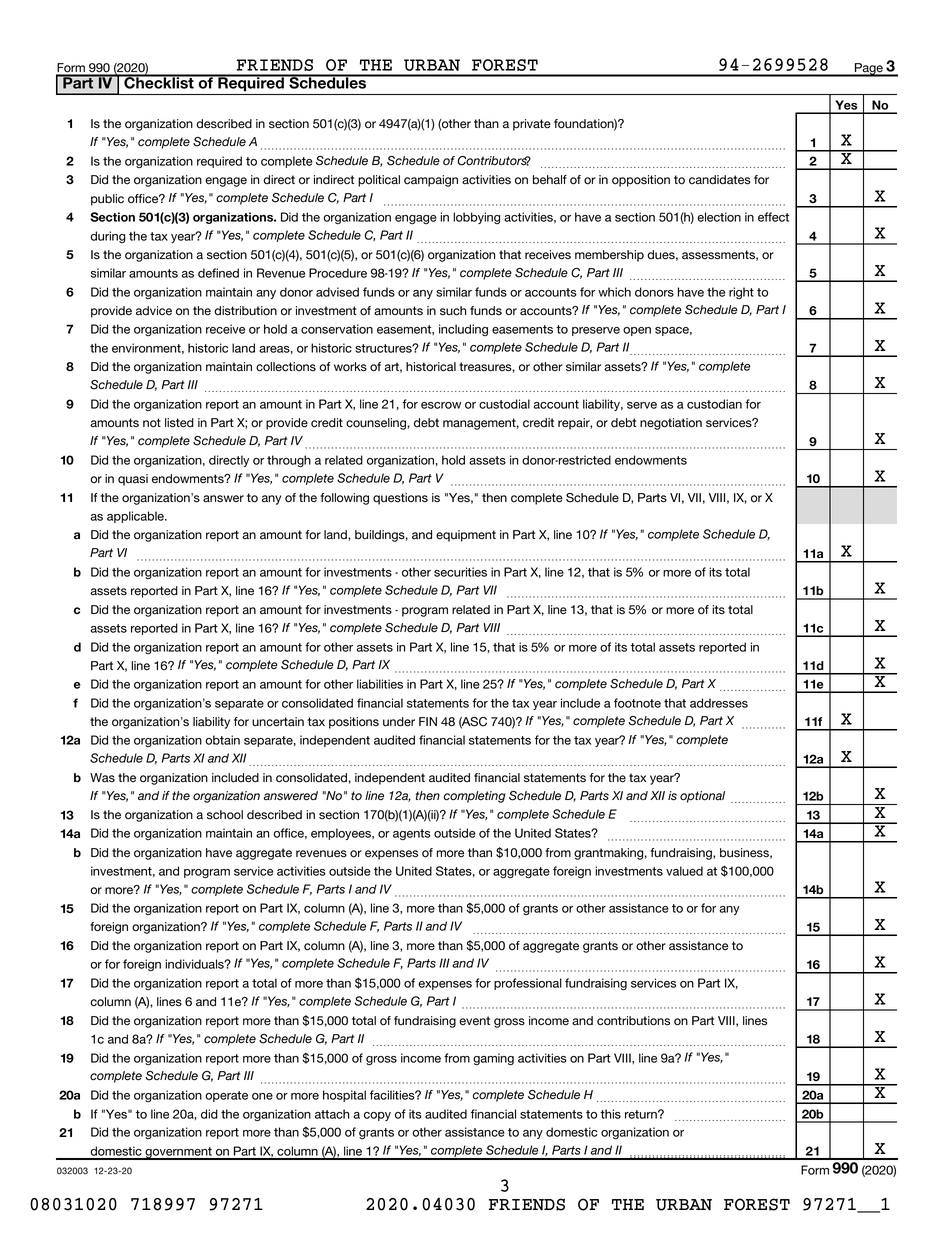 Image resolution: width=952 pixels, height=1233 pixels. What do you see at coordinates (107, 200) in the screenshot?
I see `public` at bounding box center [107, 200].
